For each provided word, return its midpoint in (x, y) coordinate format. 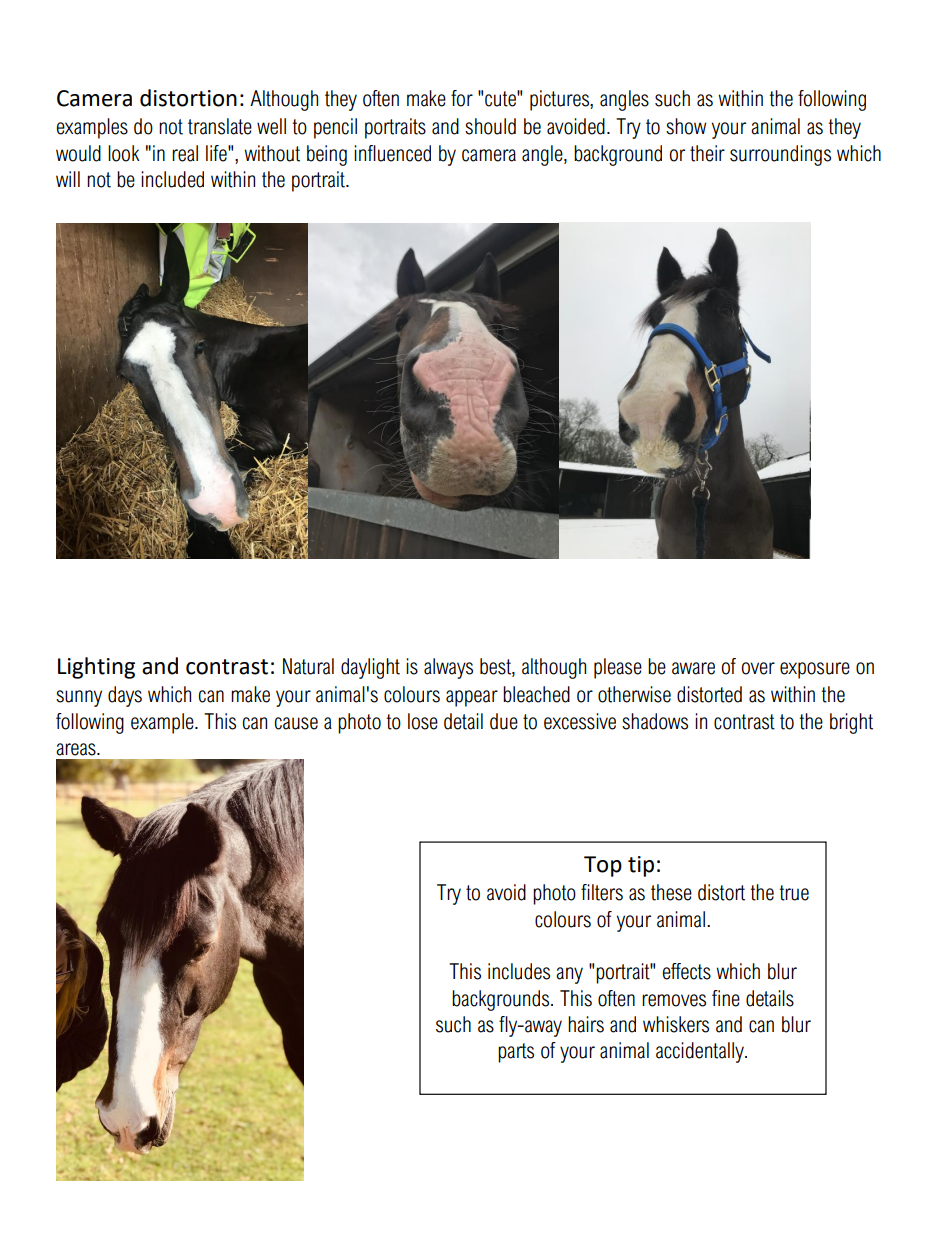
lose (423, 721)
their (707, 153)
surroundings (780, 155)
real (185, 153)
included (172, 179)
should (490, 126)
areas (77, 749)
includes (519, 971)
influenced (392, 153)
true (794, 893)
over (758, 668)
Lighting (96, 668)
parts (516, 1053)
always (448, 668)
